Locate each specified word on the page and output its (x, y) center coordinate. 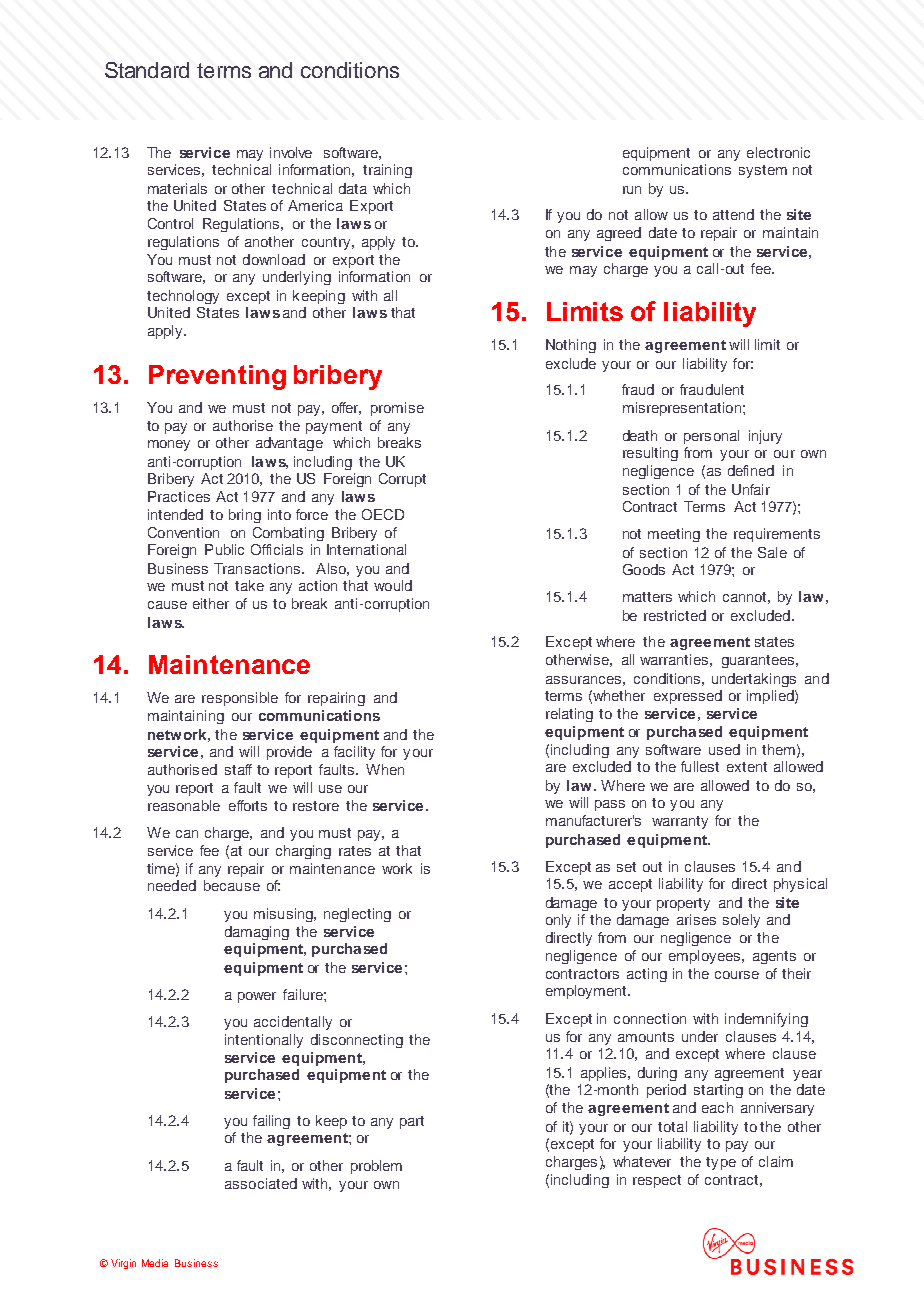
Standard (147, 70)
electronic (778, 152)
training (387, 171)
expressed (688, 697)
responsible (240, 699)
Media (155, 1263)
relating (569, 715)
